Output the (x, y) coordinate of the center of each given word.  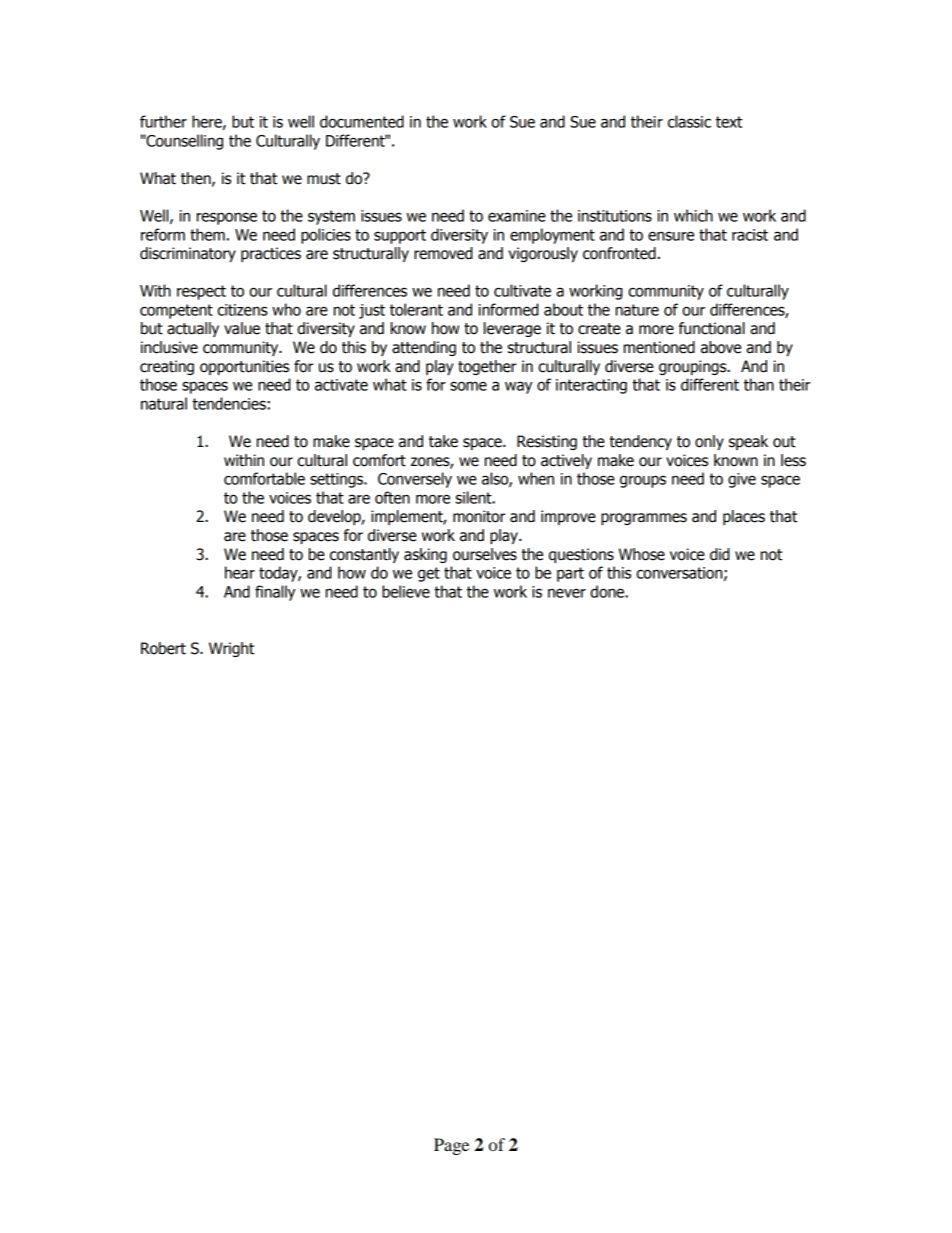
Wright (231, 649)
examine (517, 216)
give (742, 480)
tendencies (229, 403)
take (443, 441)
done (608, 591)
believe (406, 591)
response (227, 218)
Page (451, 1146)
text (729, 122)
